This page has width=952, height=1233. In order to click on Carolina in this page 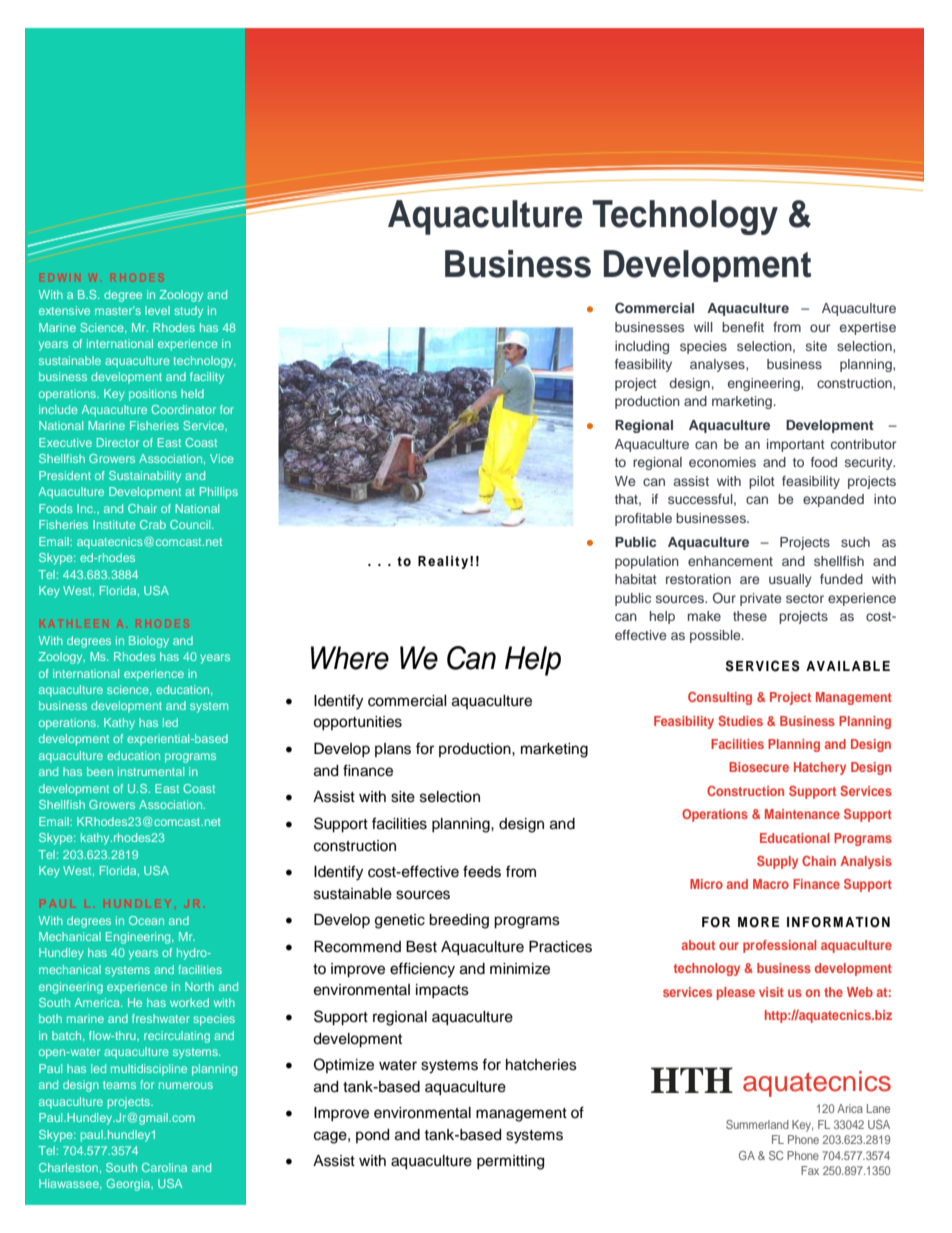, I will do `click(164, 1167)`.
